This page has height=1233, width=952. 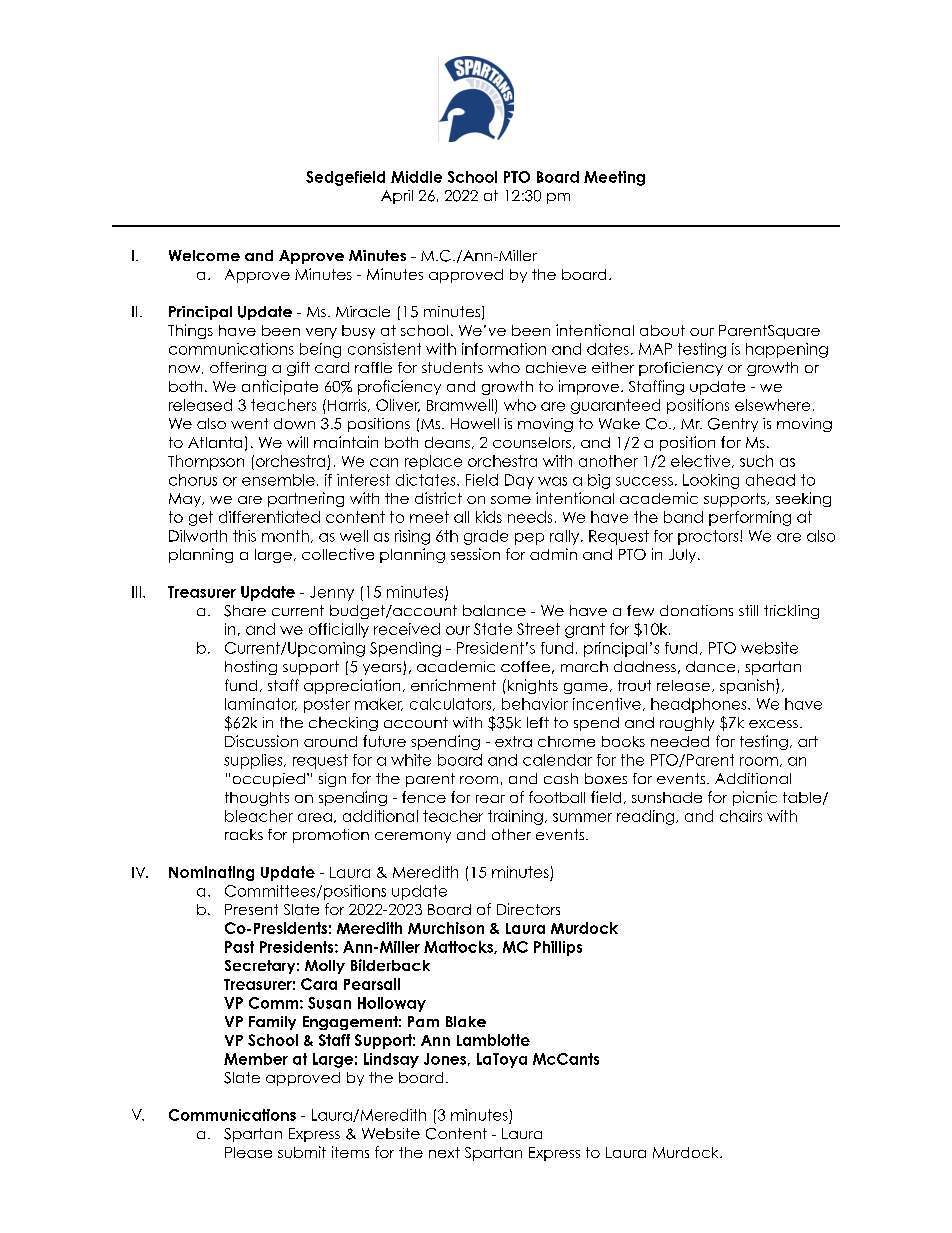 What do you see at coordinates (248, 1152) in the page?
I see `Please` at bounding box center [248, 1152].
